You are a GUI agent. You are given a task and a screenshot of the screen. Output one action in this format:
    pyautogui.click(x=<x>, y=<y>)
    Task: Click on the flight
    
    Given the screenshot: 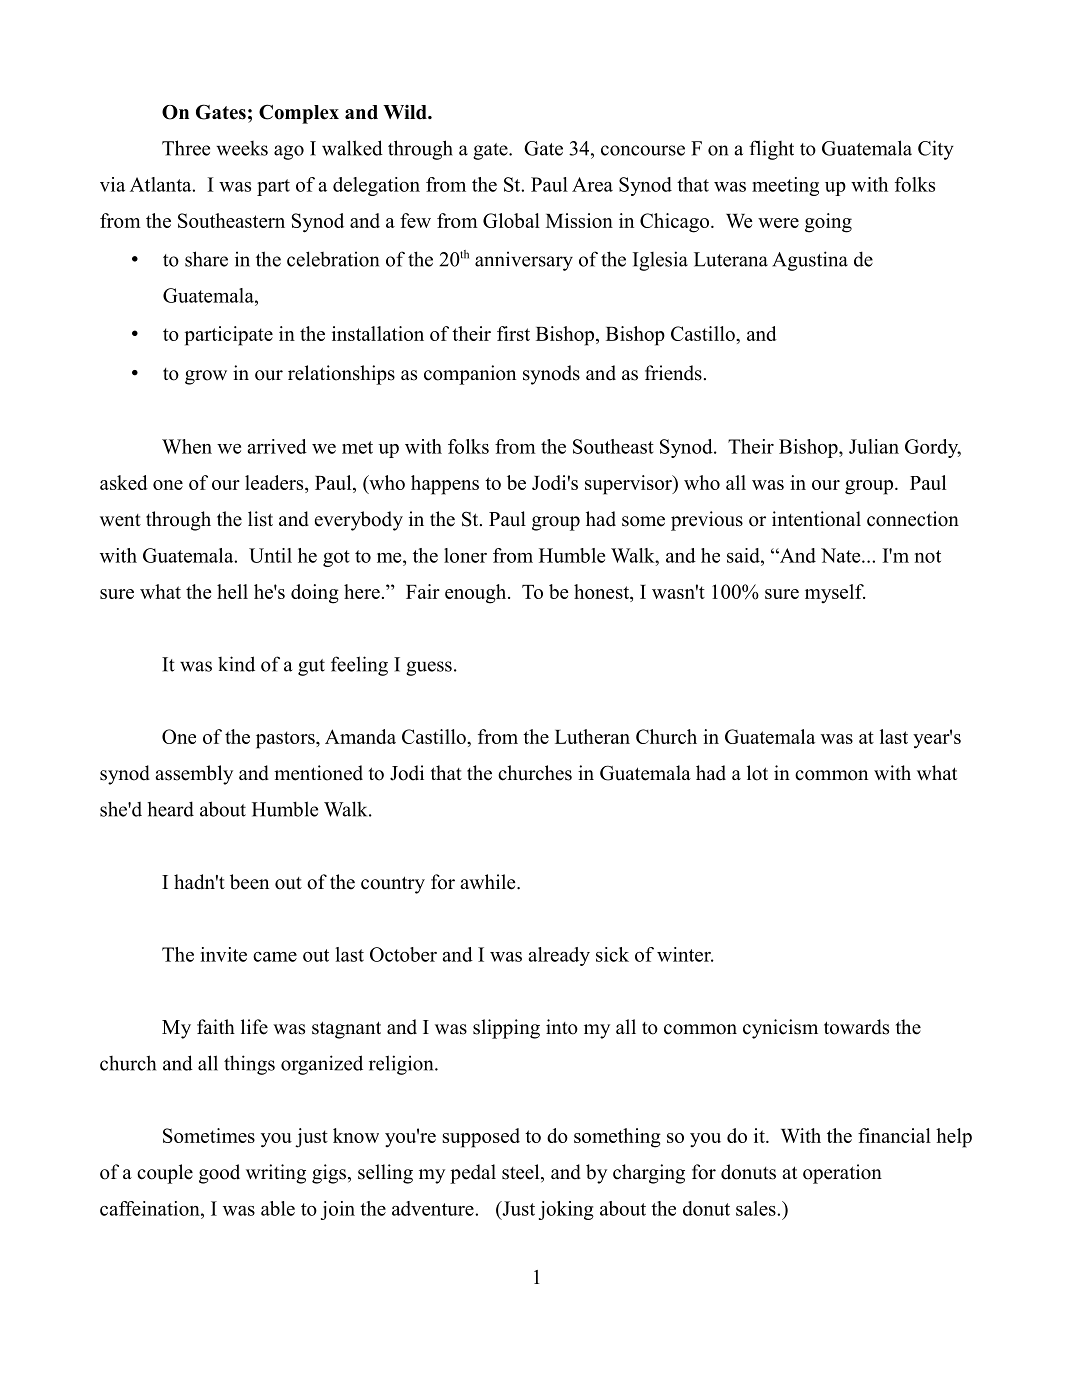 What is the action you would take?
    pyautogui.click(x=771, y=150)
